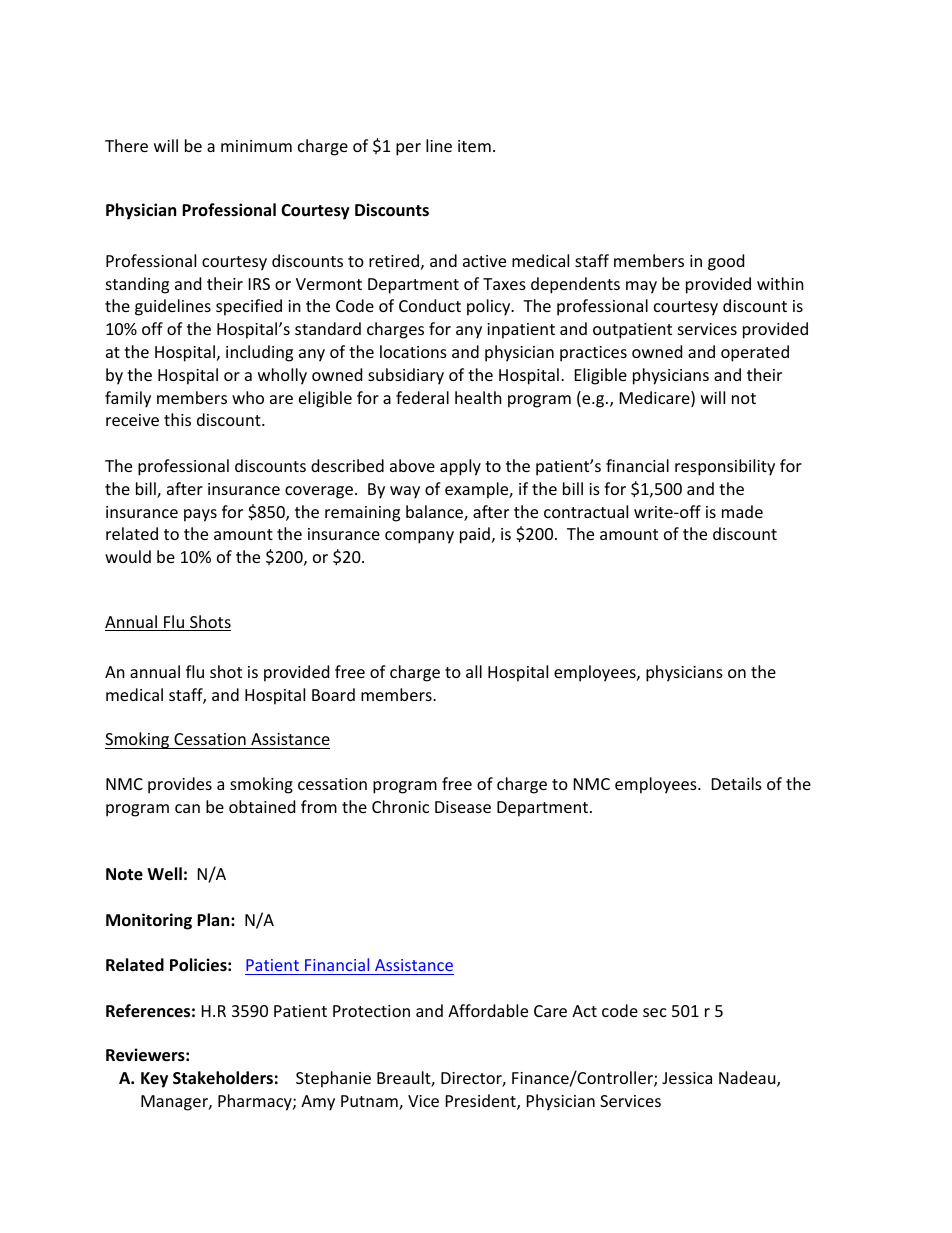  What do you see at coordinates (175, 1103) in the document?
I see `Manager` at bounding box center [175, 1103].
